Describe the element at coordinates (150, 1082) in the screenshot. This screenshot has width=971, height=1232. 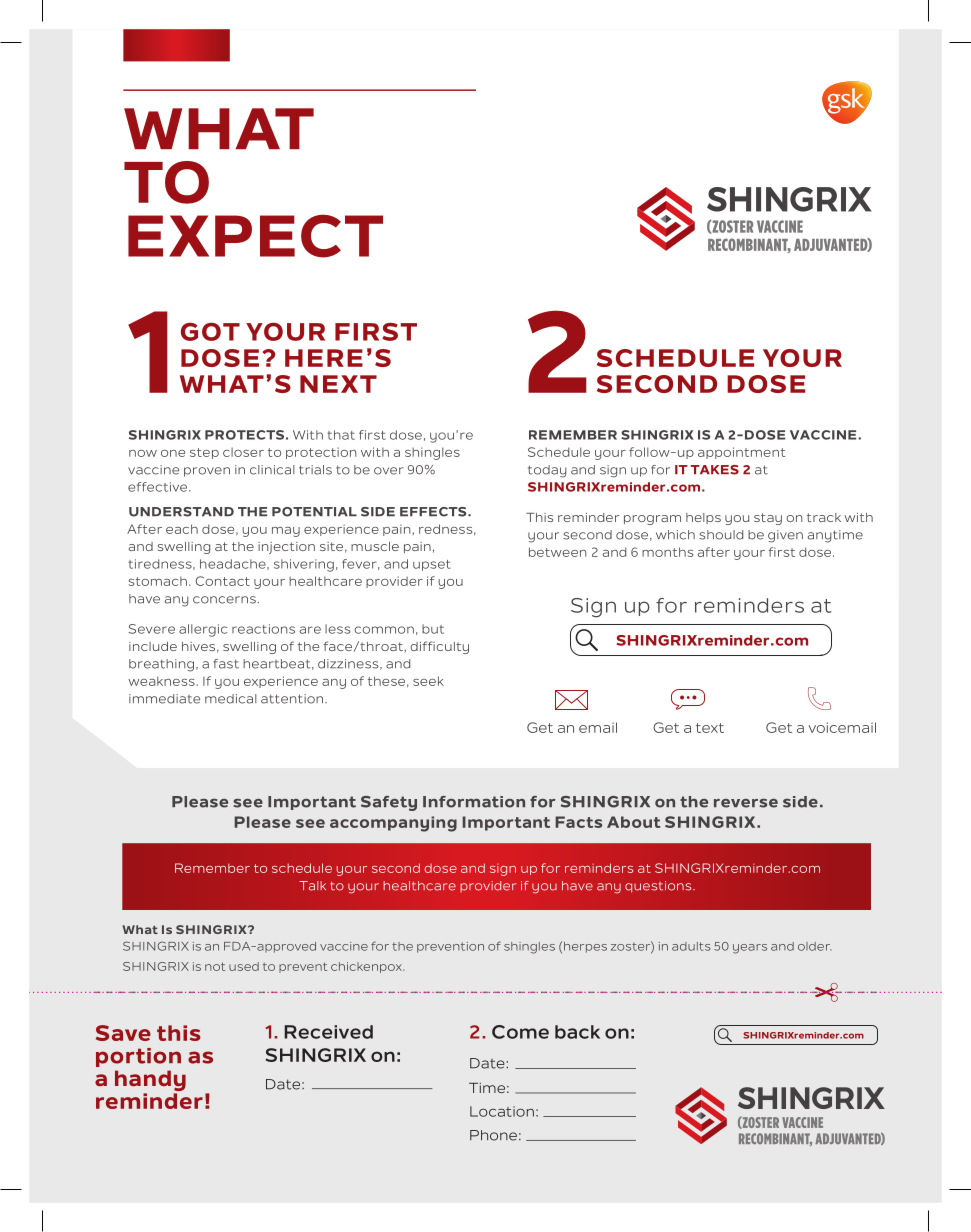
I see `handy` at that location.
